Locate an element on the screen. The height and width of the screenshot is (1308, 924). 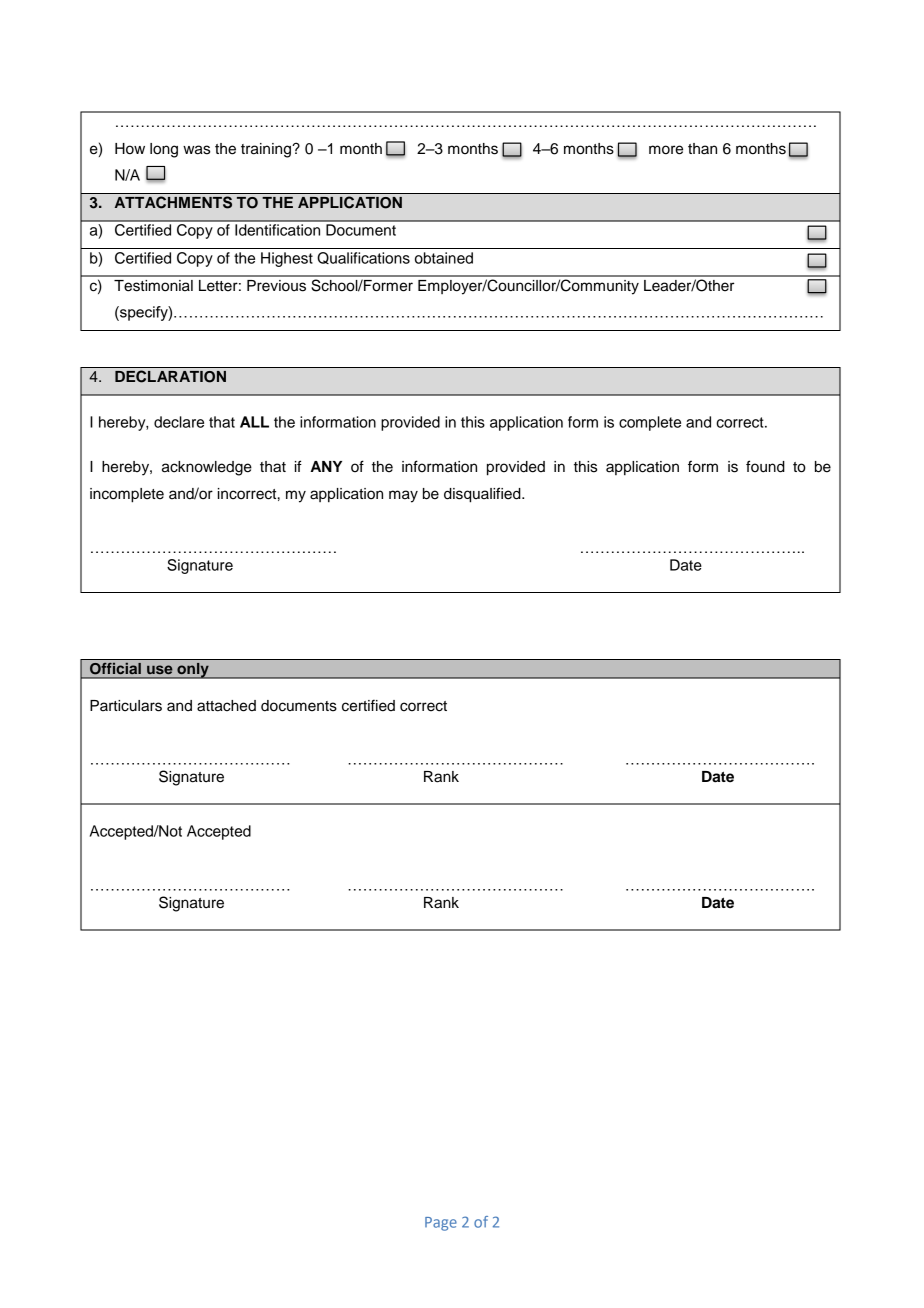
Page is located at coordinates (441, 1224).
